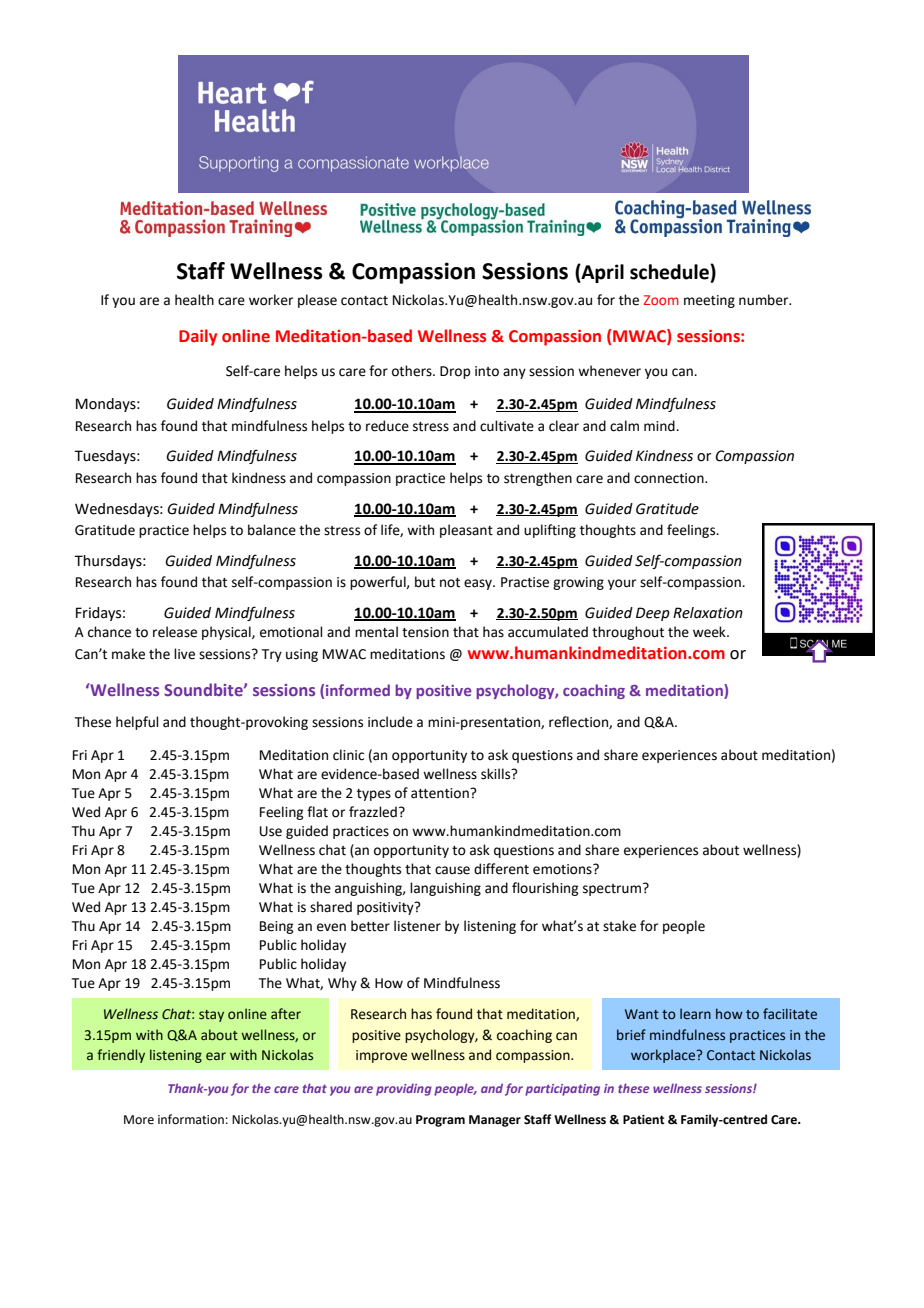  What do you see at coordinates (709, 301) in the image?
I see `meeting` at bounding box center [709, 301].
